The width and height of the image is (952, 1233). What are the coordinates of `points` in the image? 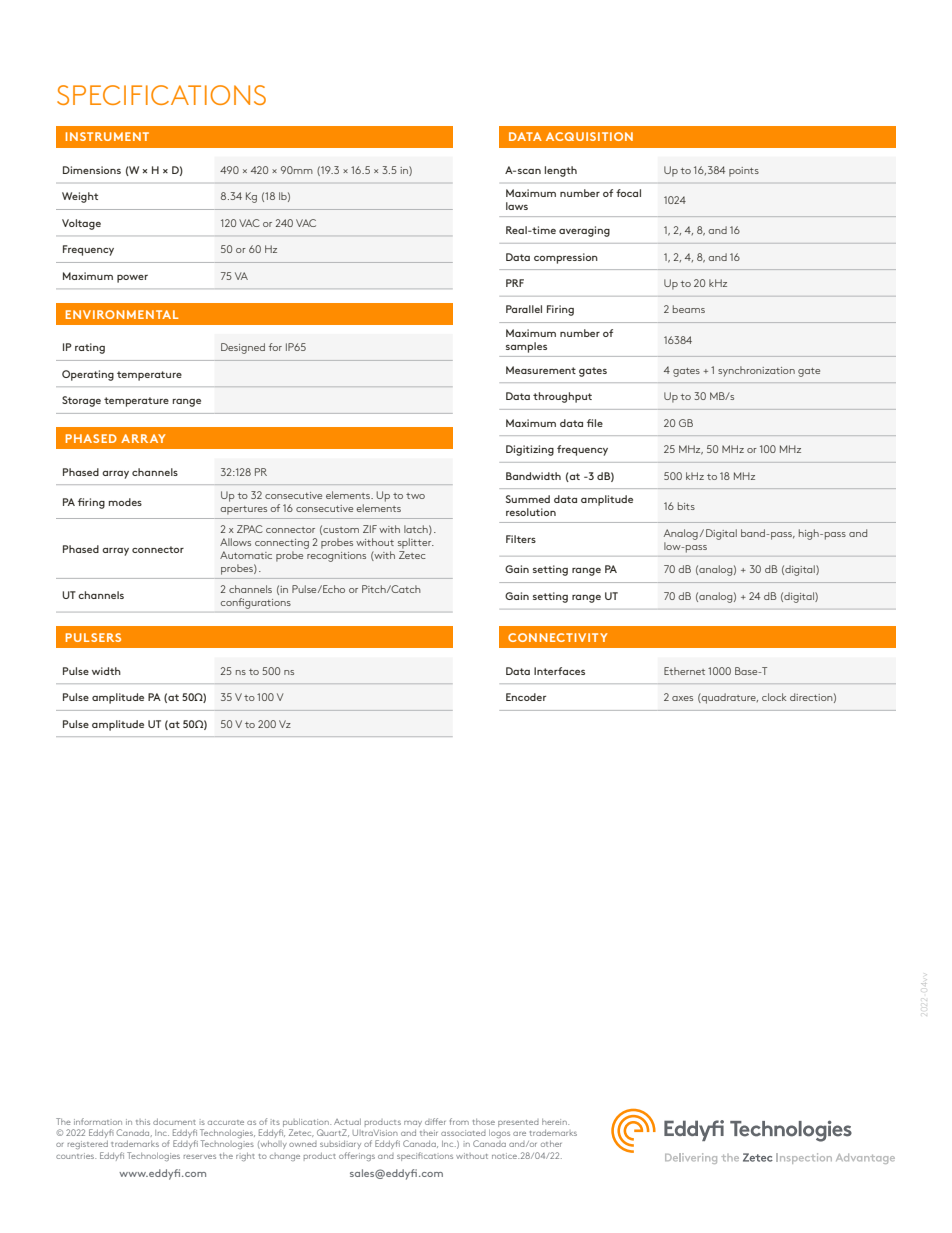 It's located at (744, 172).
